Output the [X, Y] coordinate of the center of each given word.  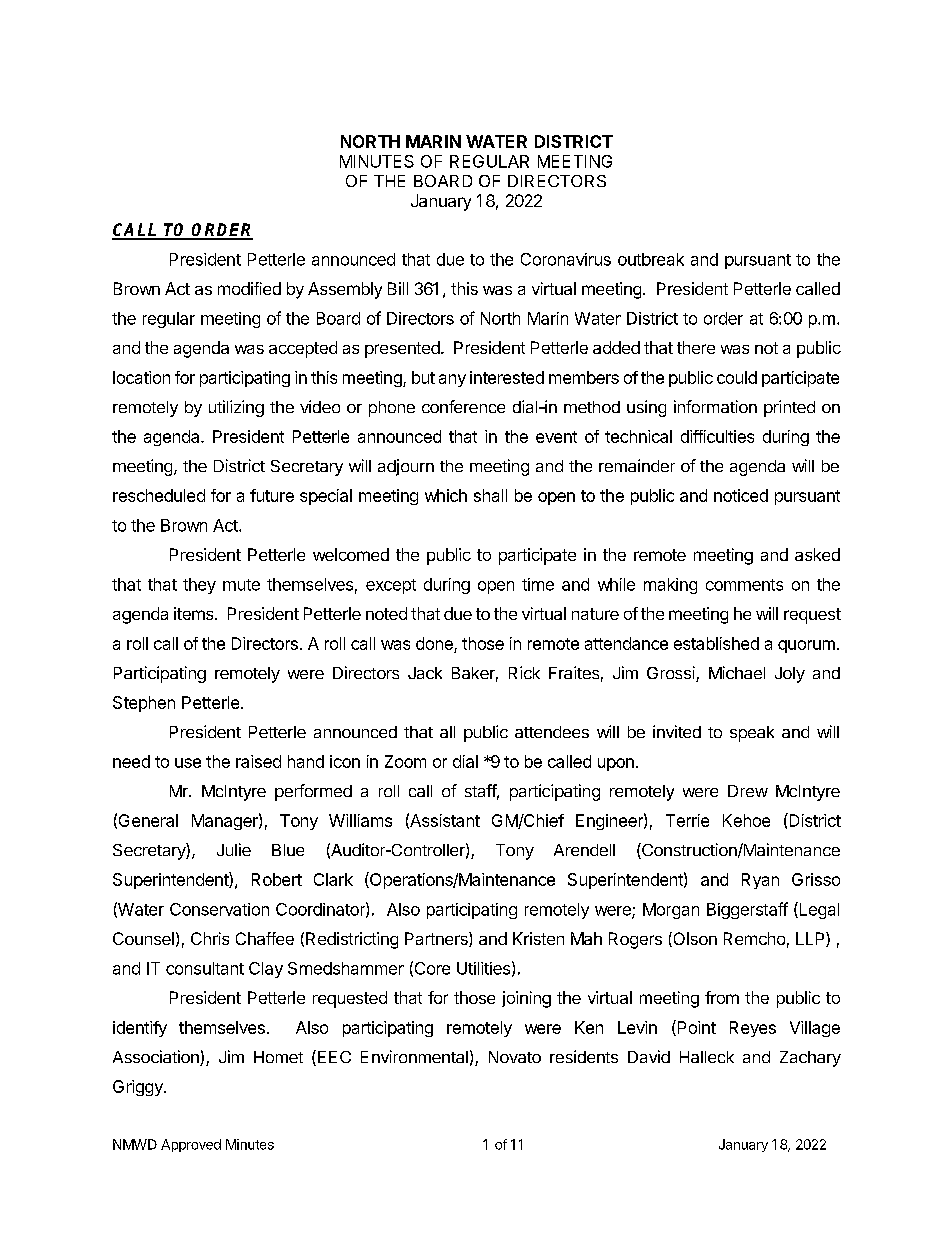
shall [490, 495]
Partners [437, 939]
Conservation [219, 909]
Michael [737, 672]
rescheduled [159, 495]
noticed [741, 495]
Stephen [144, 704]
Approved [191, 1145]
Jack [425, 673]
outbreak [651, 259]
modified [249, 288]
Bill [398, 288]
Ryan [760, 881]
